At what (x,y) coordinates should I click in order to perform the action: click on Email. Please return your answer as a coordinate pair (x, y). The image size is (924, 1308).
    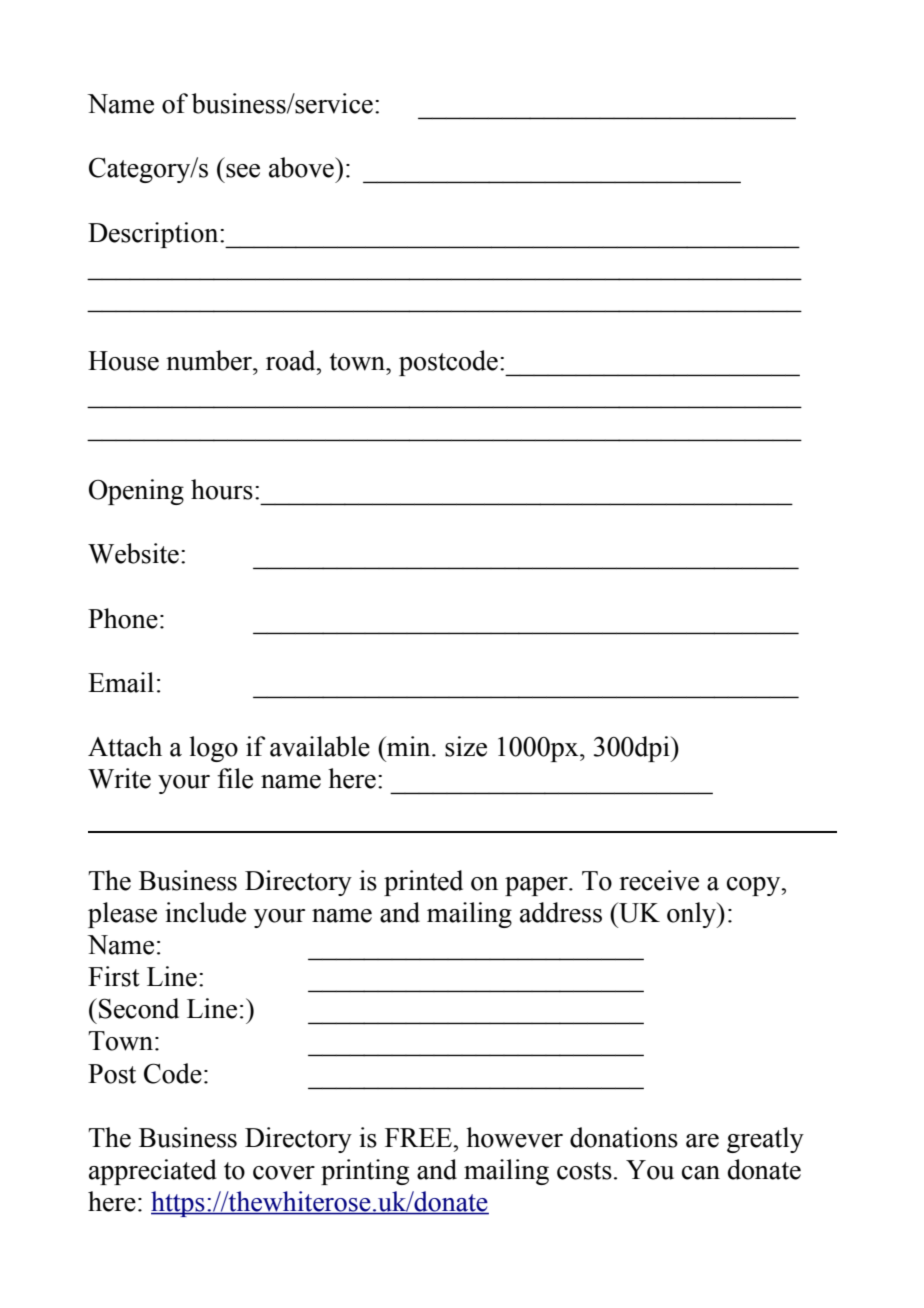
    Looking at the image, I should click on (121, 682).
